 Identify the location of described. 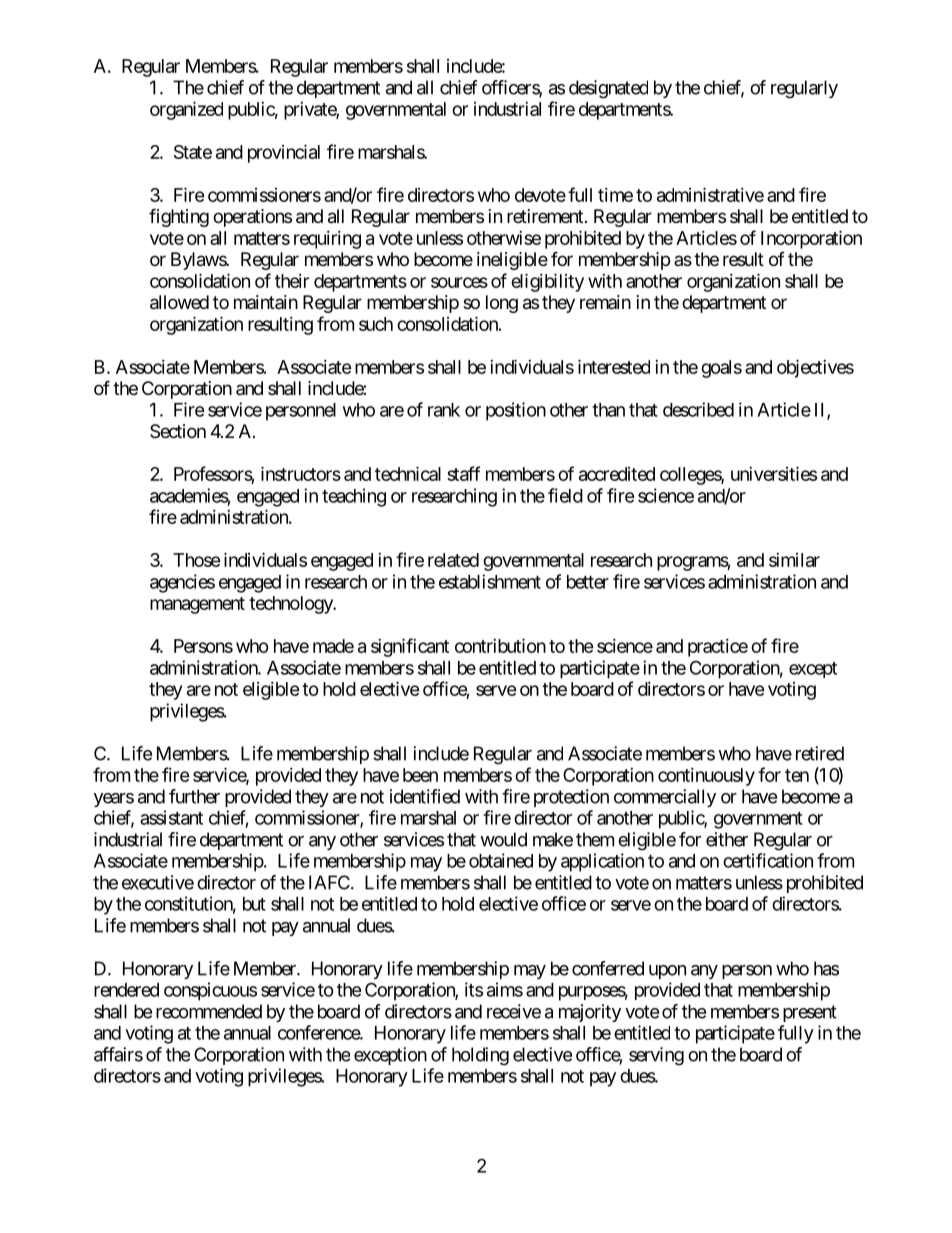
(698, 409).
